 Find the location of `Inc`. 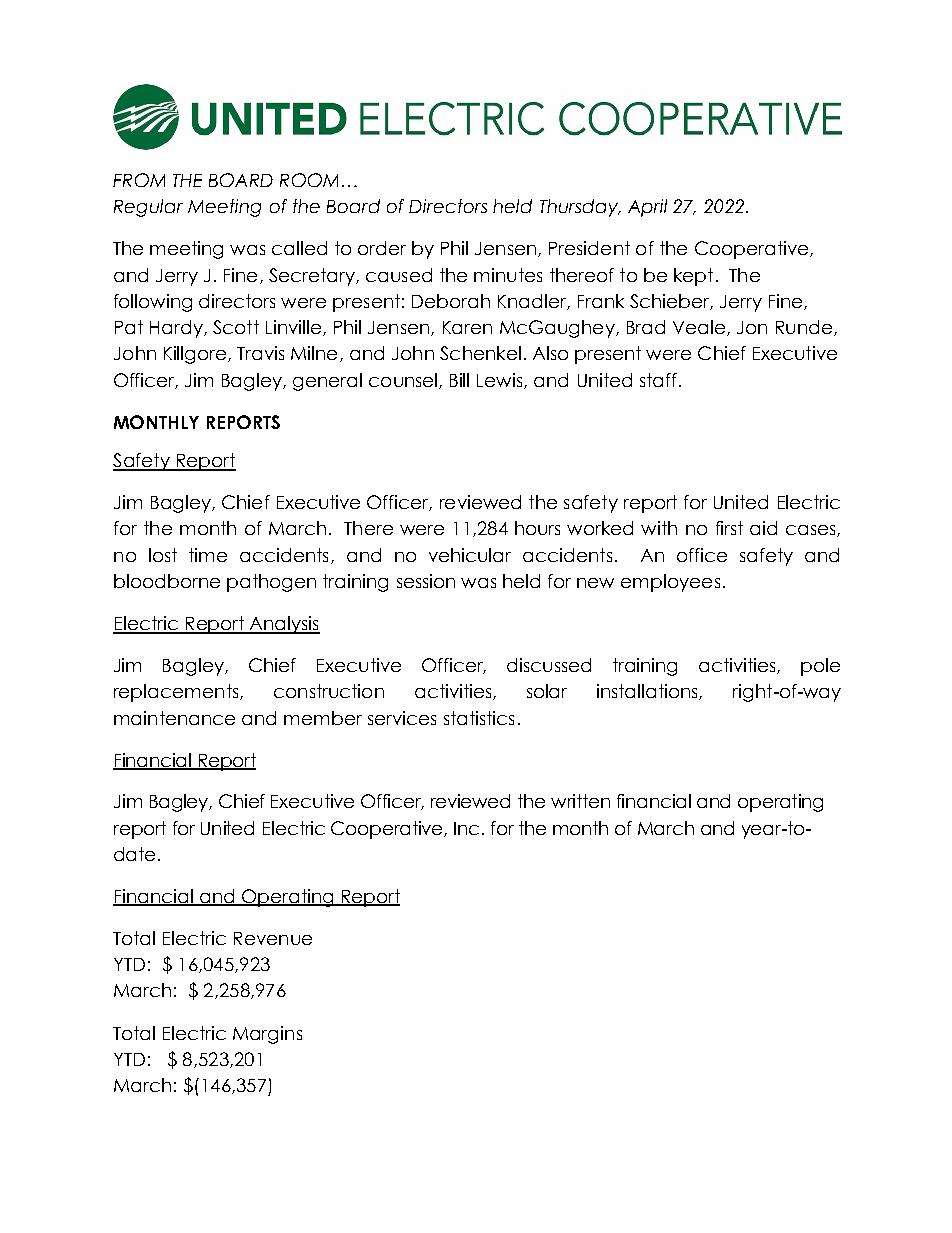

Inc is located at coordinates (466, 828).
